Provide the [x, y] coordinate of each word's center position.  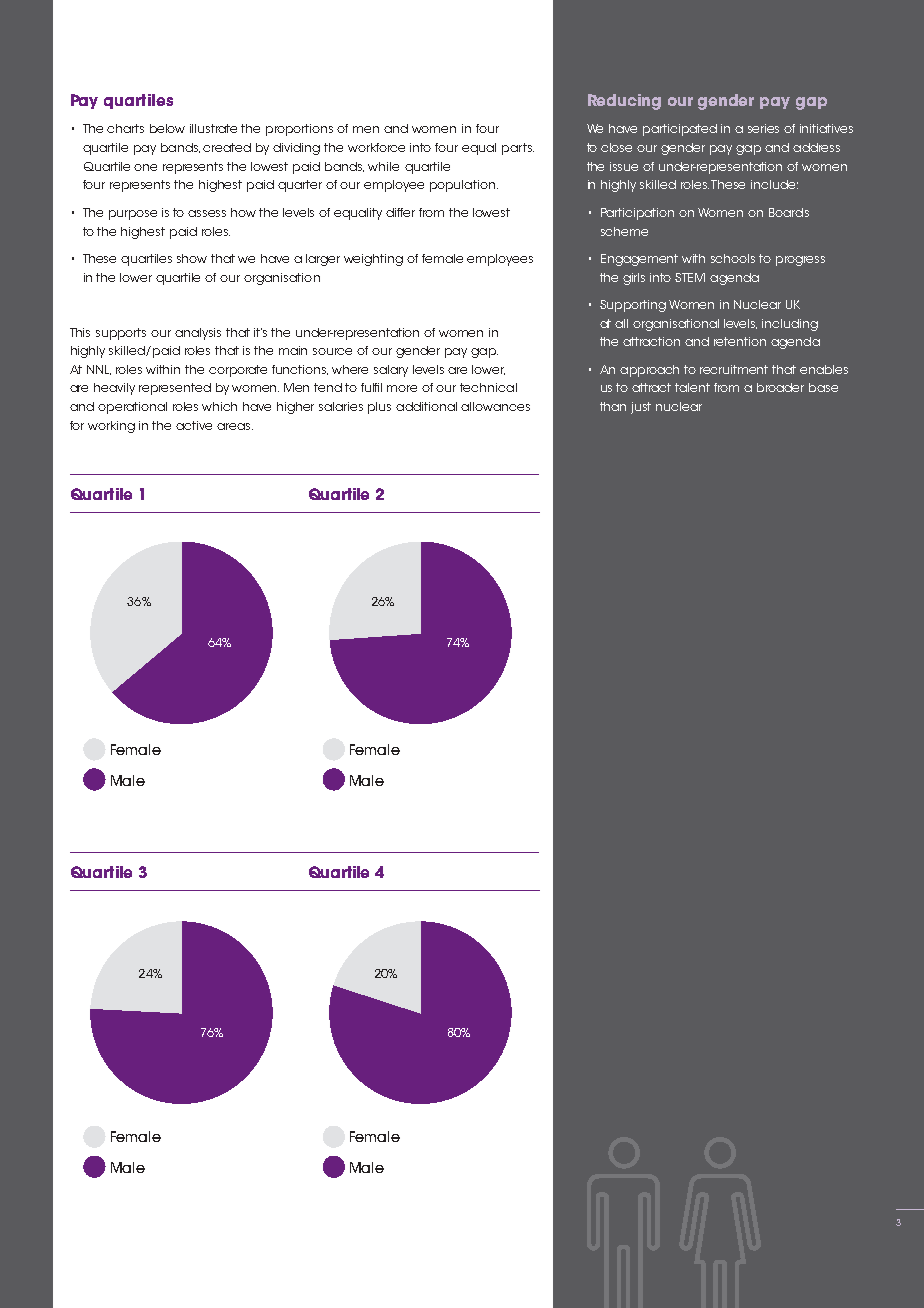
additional [426, 406]
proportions [299, 130]
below [167, 128]
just [641, 408]
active [194, 425]
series [763, 128]
